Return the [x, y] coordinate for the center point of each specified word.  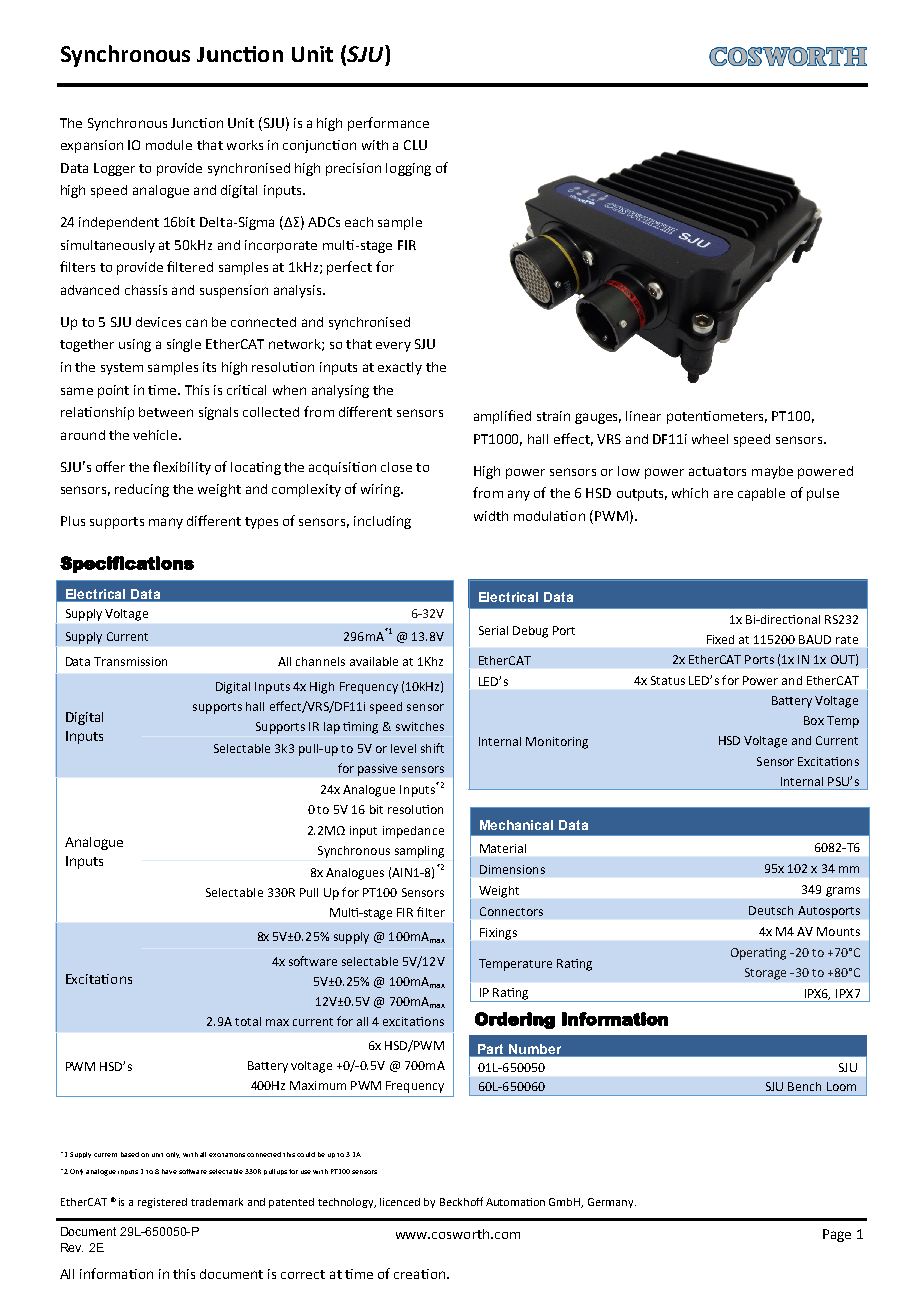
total [248, 1021]
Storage [765, 974]
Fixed [720, 639]
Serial [493, 630]
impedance [413, 832]
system [122, 369]
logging [408, 169]
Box [814, 720]
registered [162, 1203]
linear [643, 416]
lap [332, 728]
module [169, 145]
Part [490, 1049]
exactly [400, 368]
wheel [710, 439]
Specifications [127, 564]
